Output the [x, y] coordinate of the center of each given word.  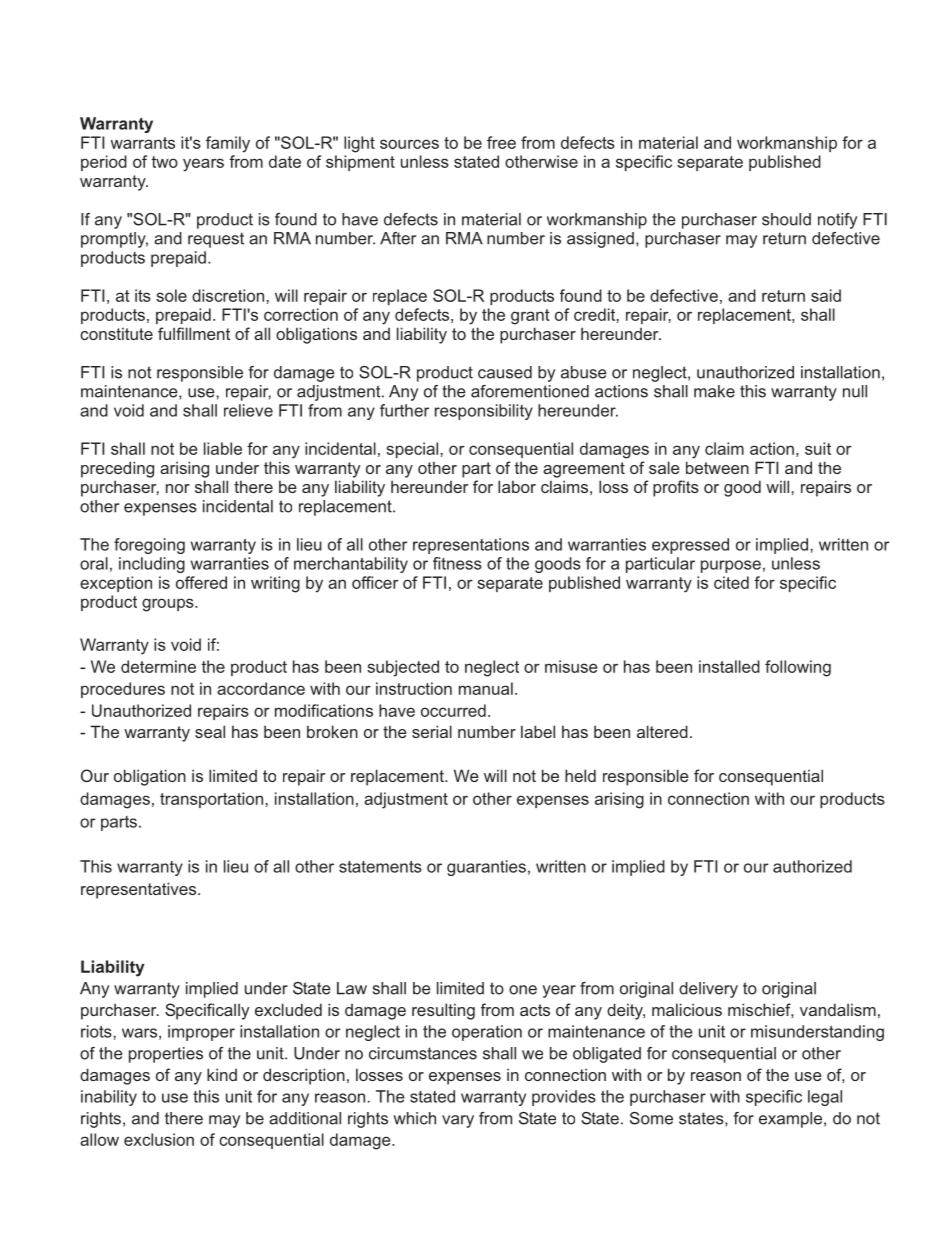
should [786, 219]
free [501, 142]
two [165, 162]
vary [458, 1121]
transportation [213, 800]
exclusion [159, 1139]
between [717, 467]
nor [178, 488]
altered [662, 731]
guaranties [486, 868]
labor [517, 486]
